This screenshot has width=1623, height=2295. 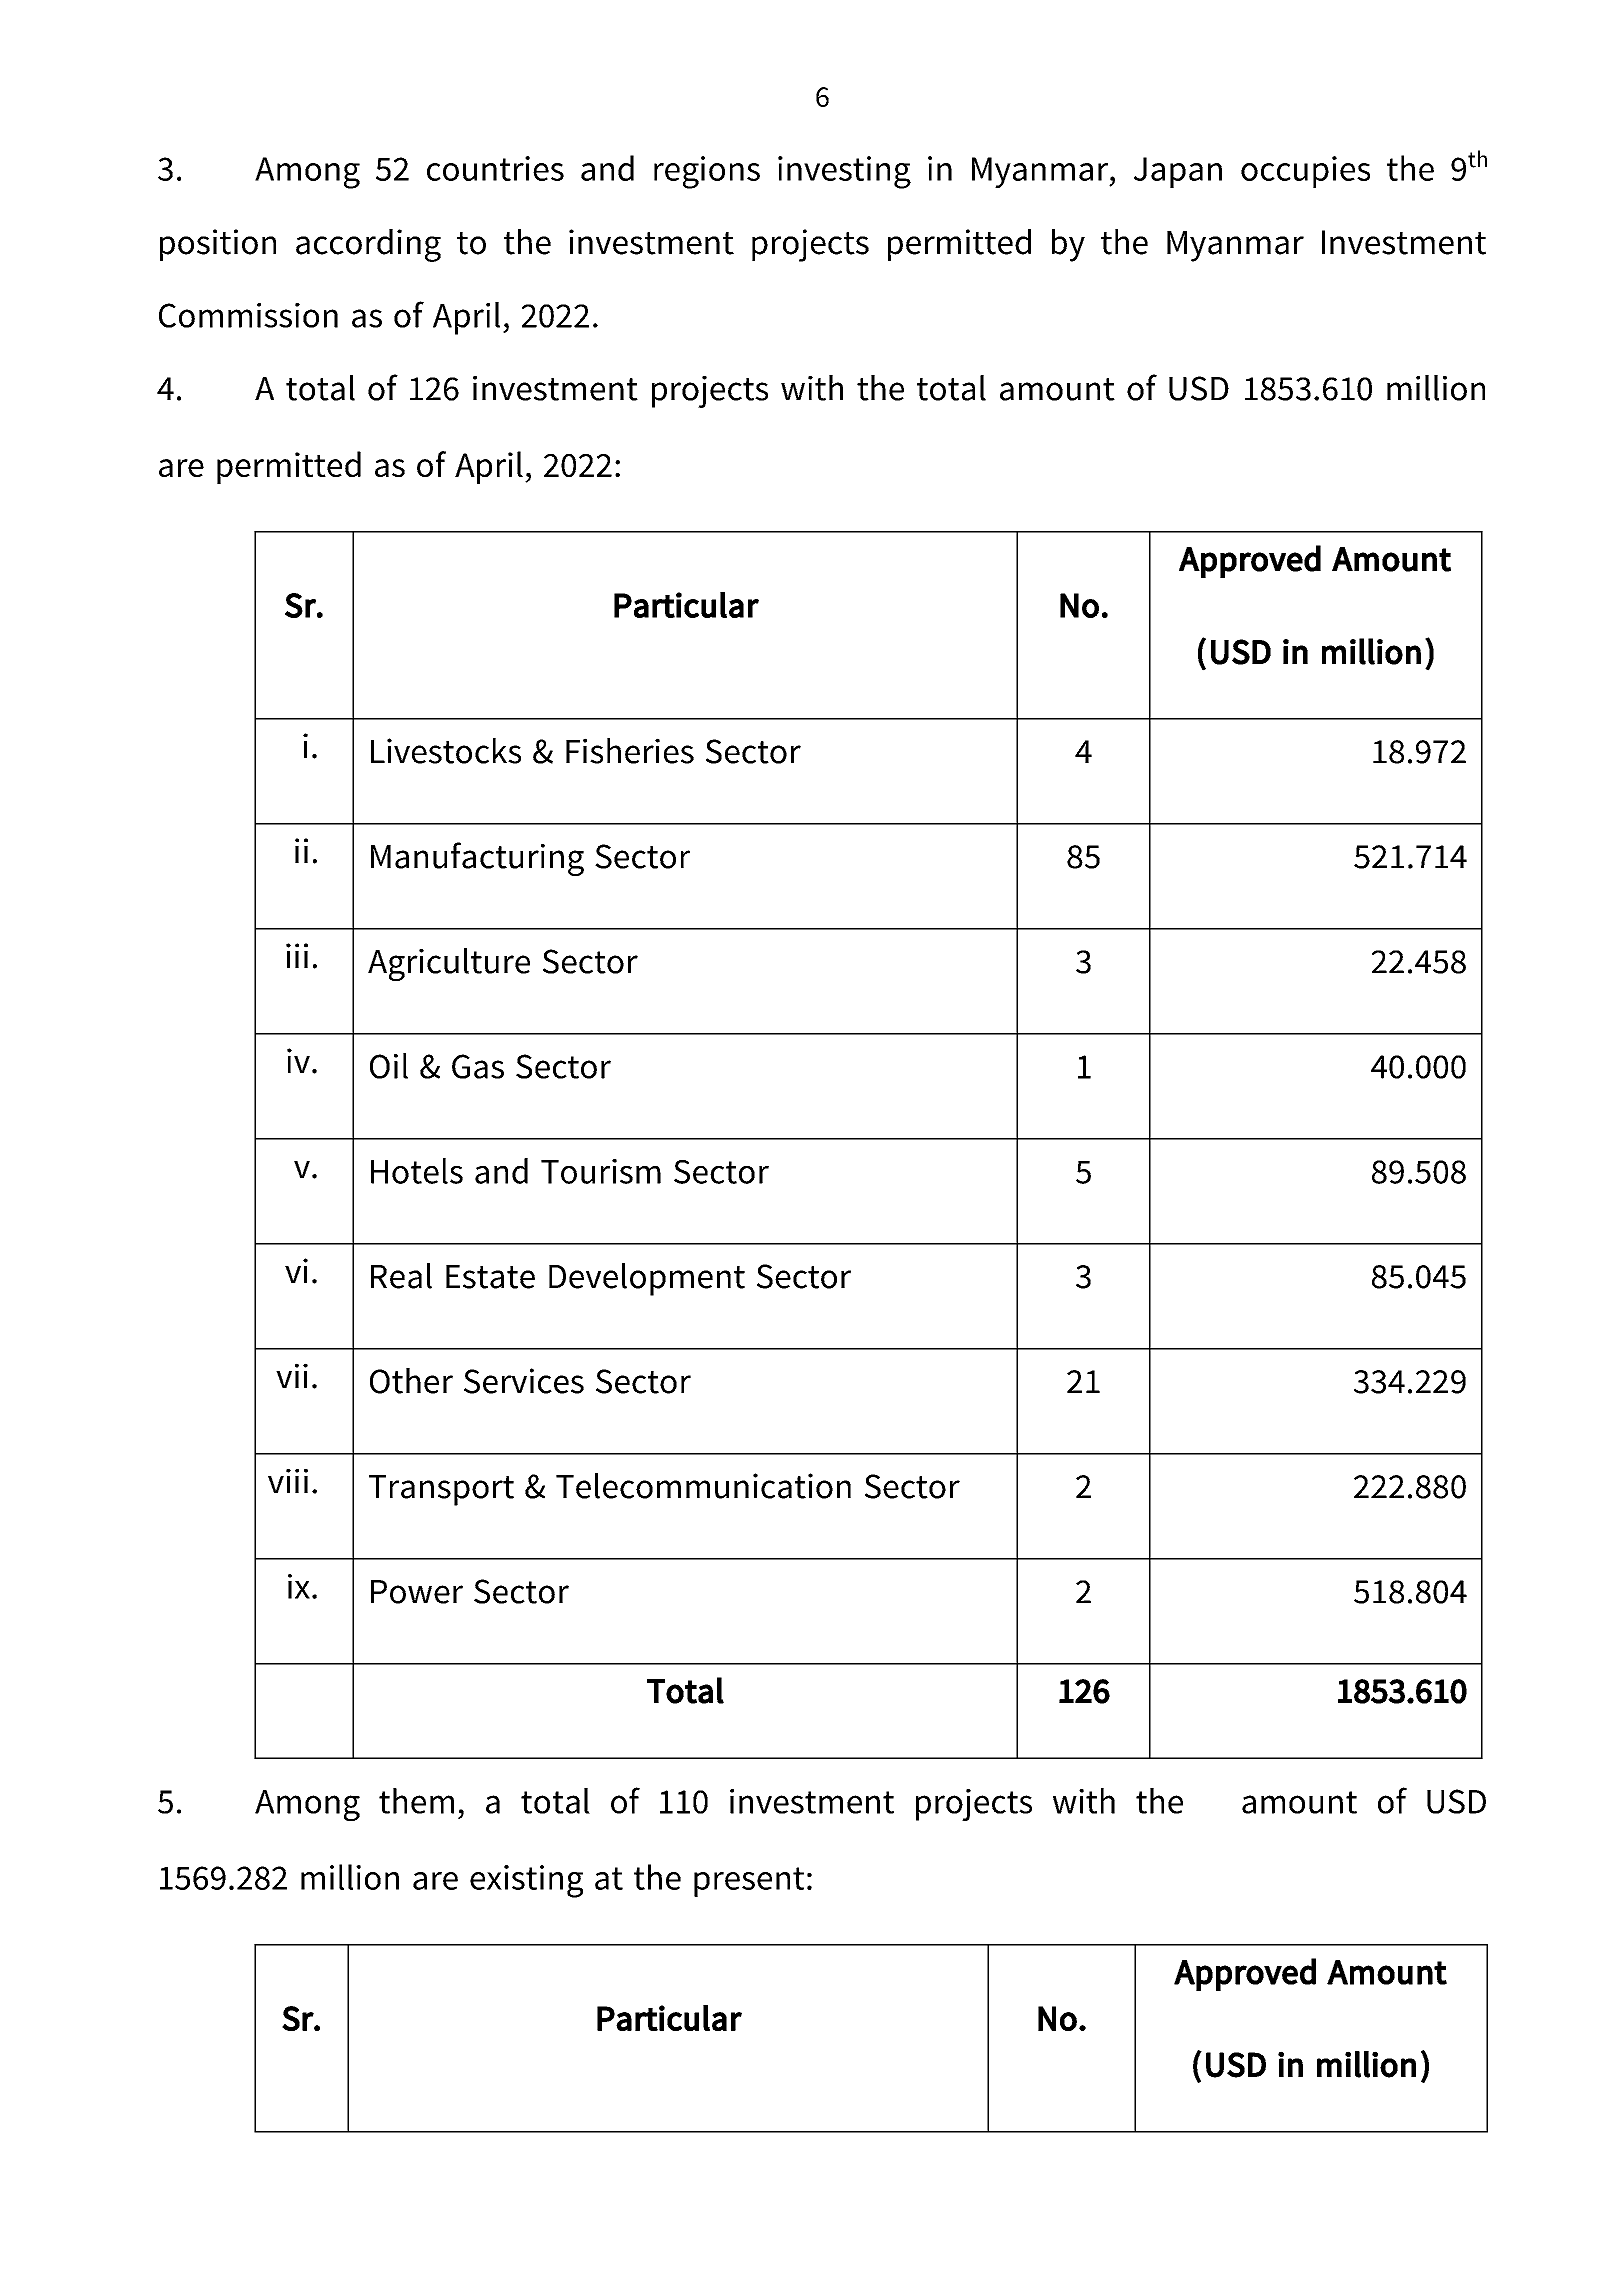 What do you see at coordinates (1178, 172) in the screenshot?
I see `Japan` at bounding box center [1178, 172].
